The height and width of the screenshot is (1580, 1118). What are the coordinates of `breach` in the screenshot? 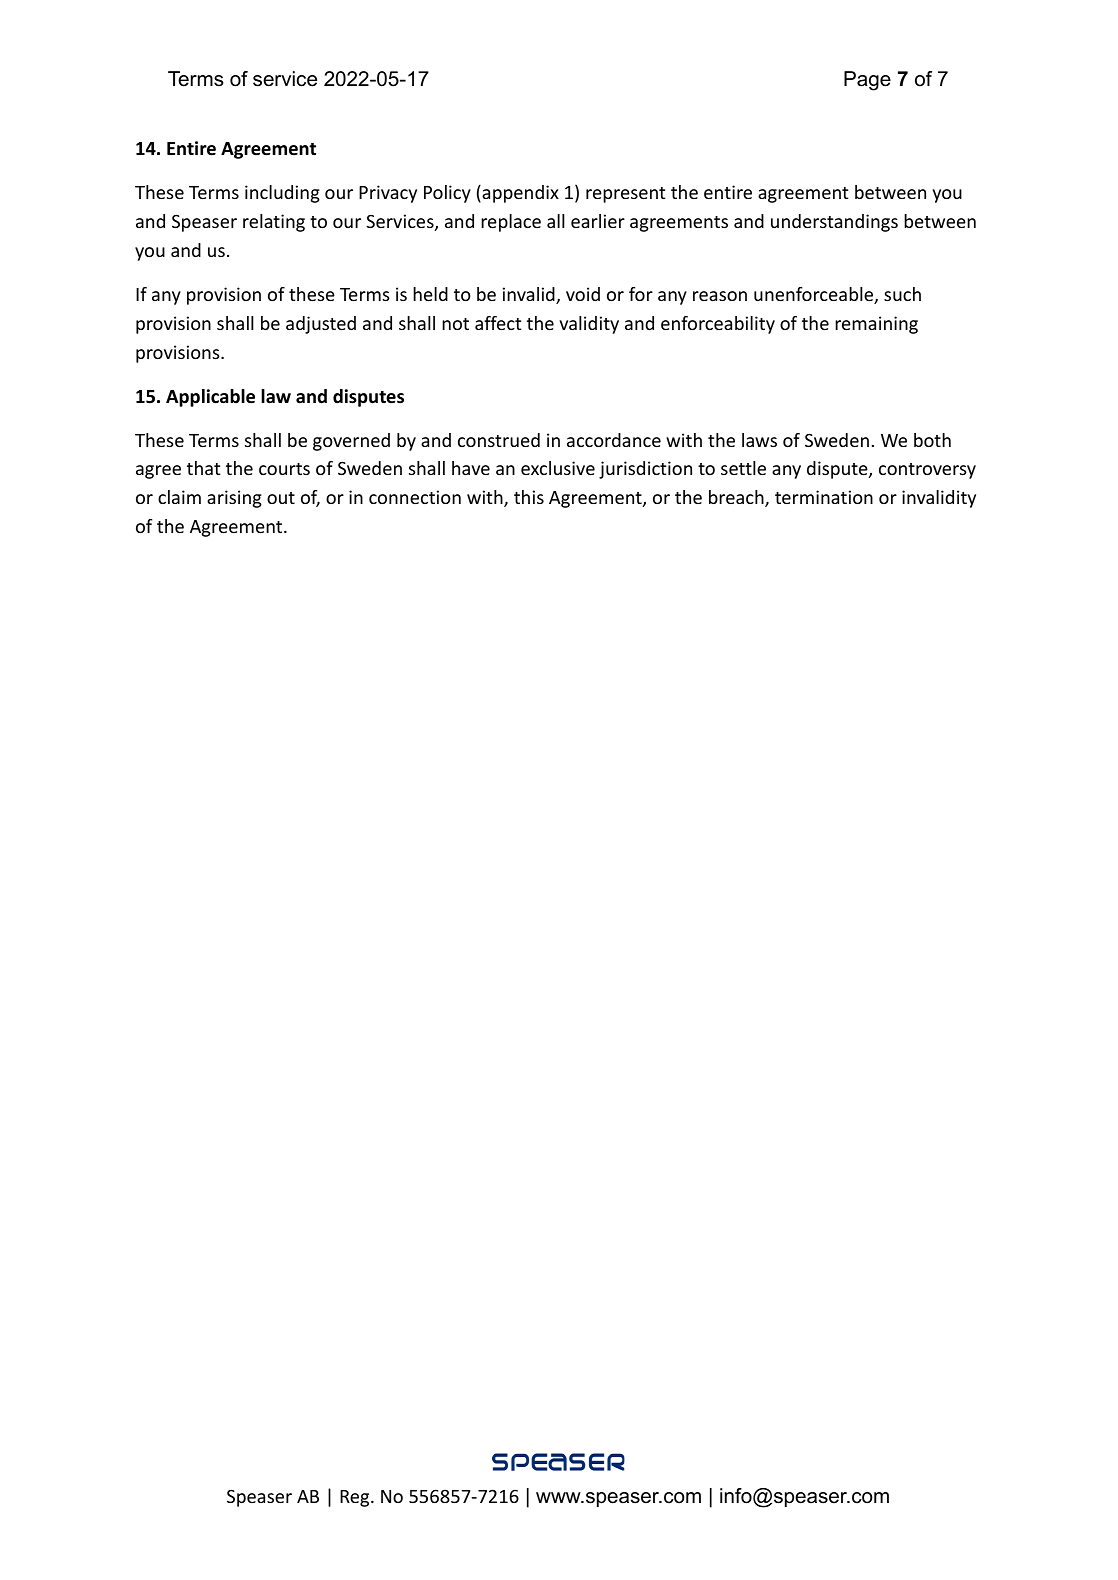 It's located at (737, 498).
